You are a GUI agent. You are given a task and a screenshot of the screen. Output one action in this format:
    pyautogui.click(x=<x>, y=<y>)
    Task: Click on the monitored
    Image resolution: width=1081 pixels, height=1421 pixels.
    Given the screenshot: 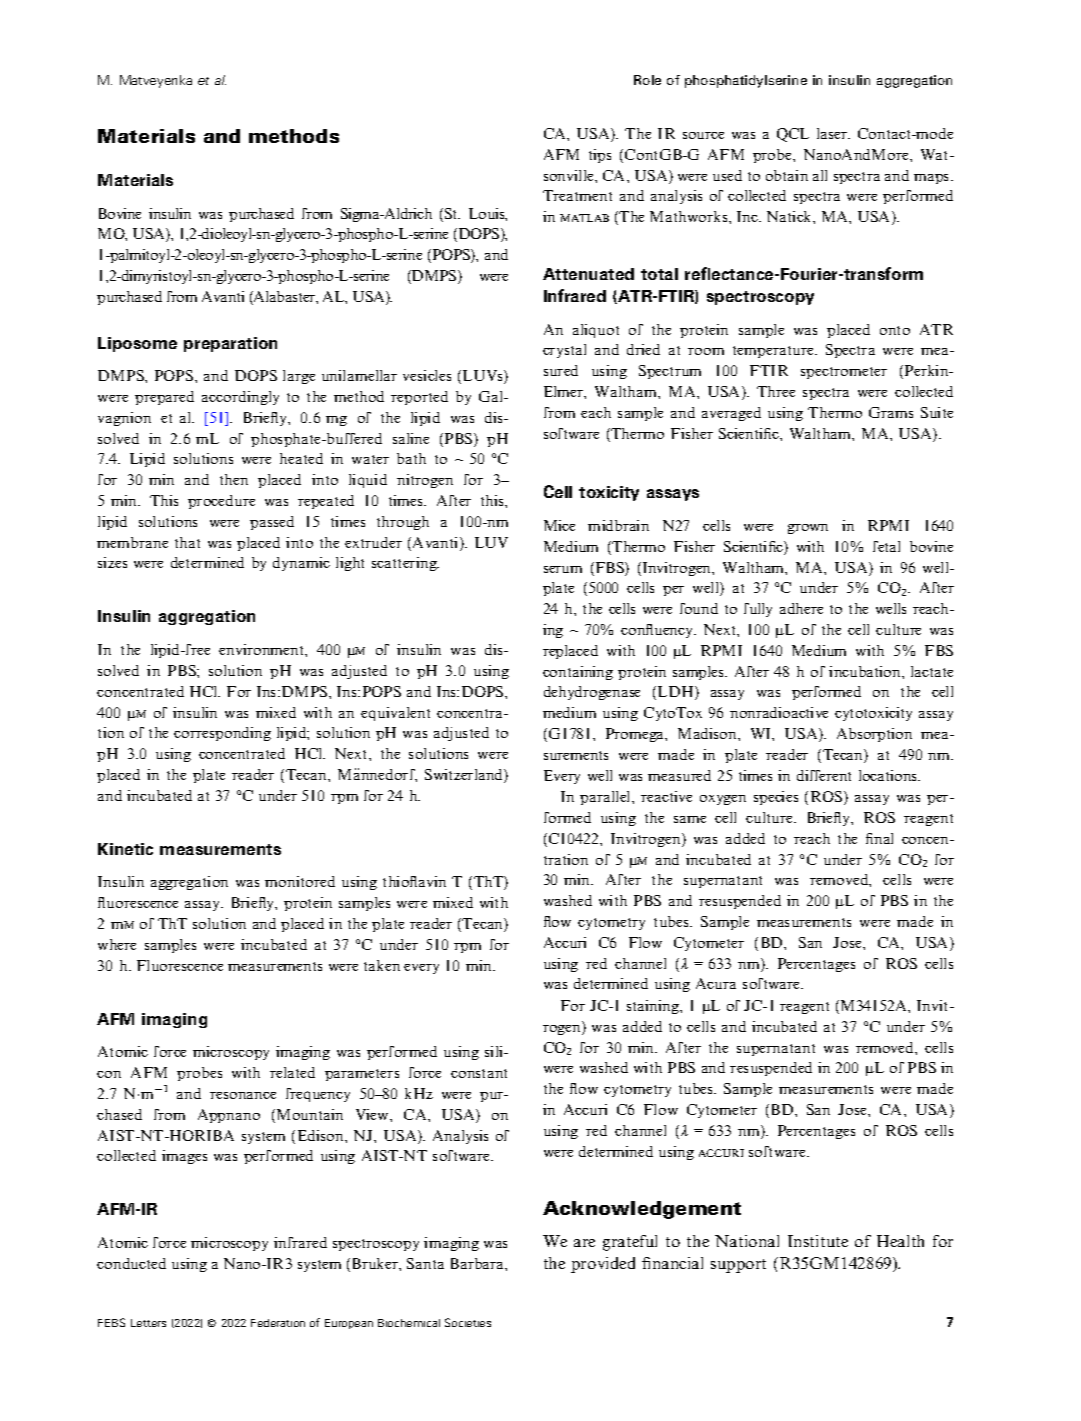 What is the action you would take?
    pyautogui.click(x=300, y=881)
